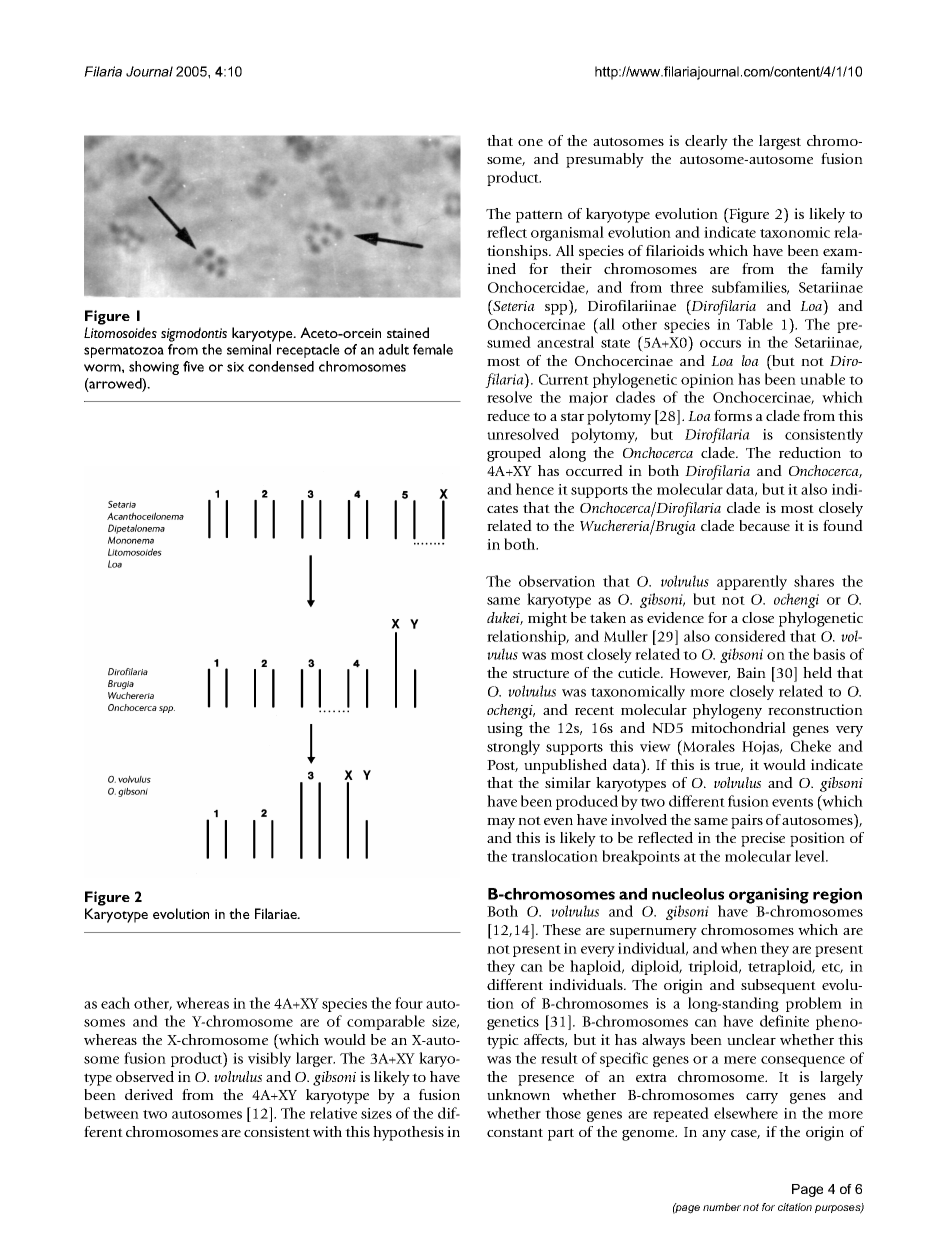  I want to click on five, so click(193, 366).
